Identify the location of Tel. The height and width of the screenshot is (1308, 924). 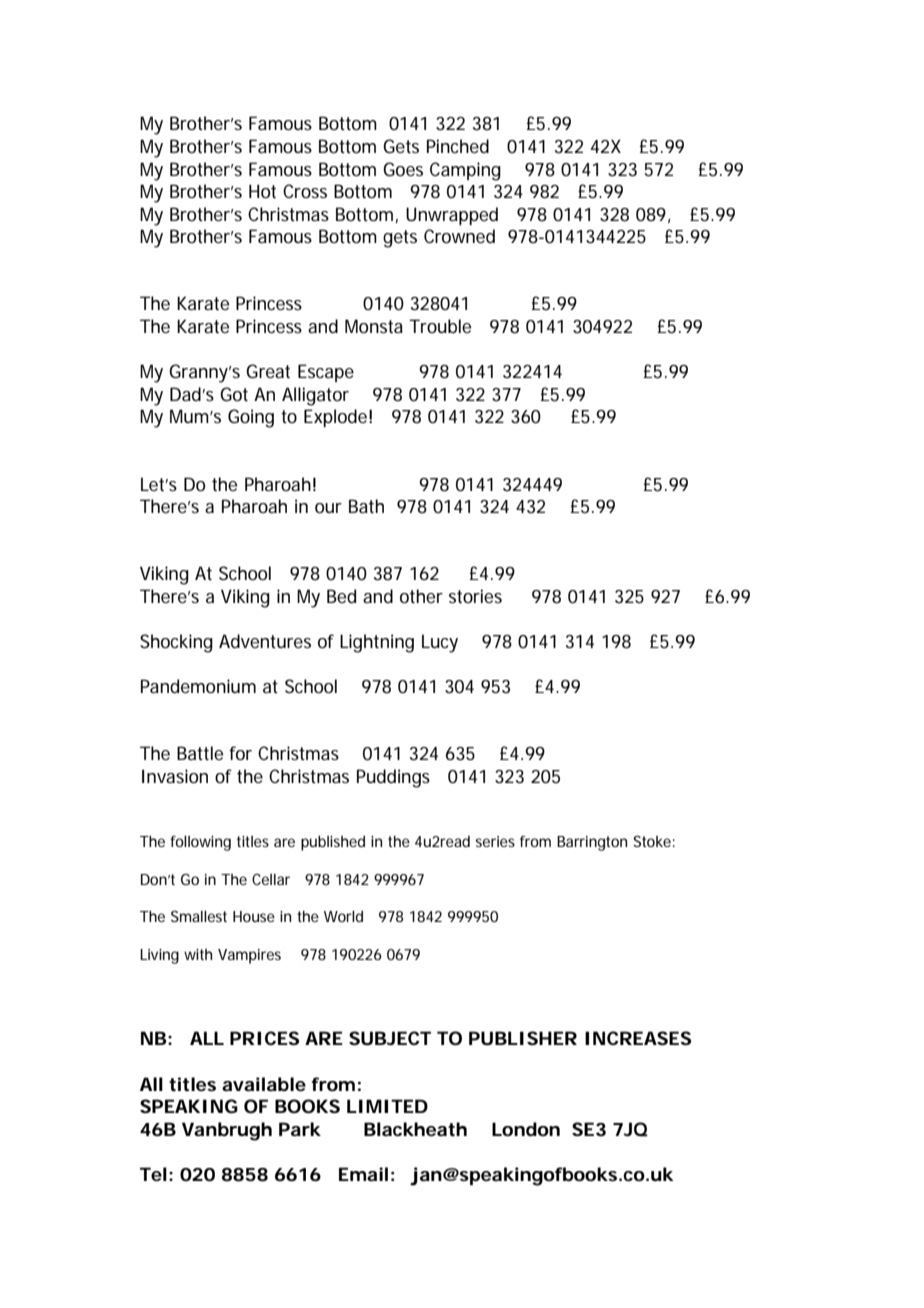
(153, 1174).
